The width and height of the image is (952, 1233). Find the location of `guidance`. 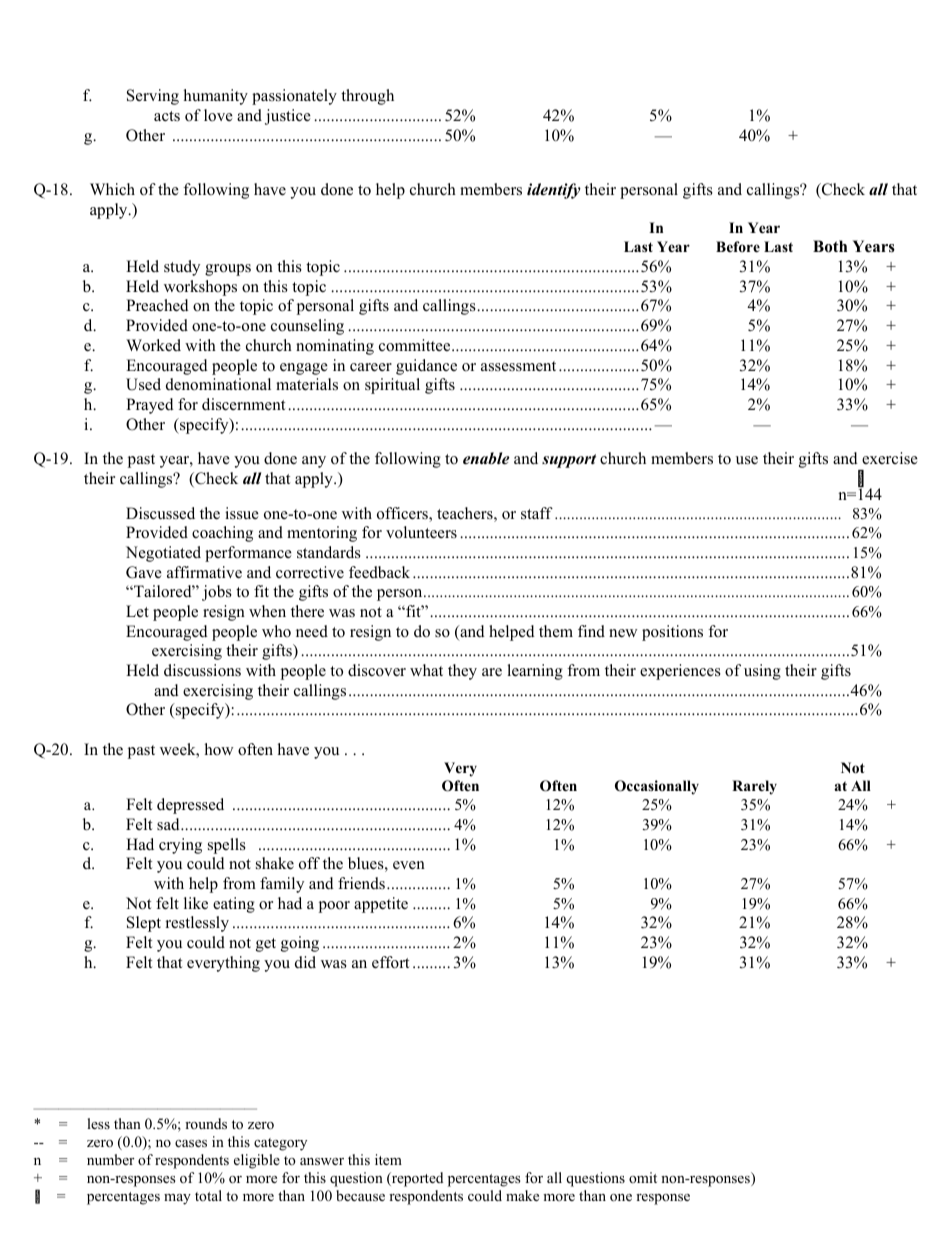

guidance is located at coordinates (426, 367).
